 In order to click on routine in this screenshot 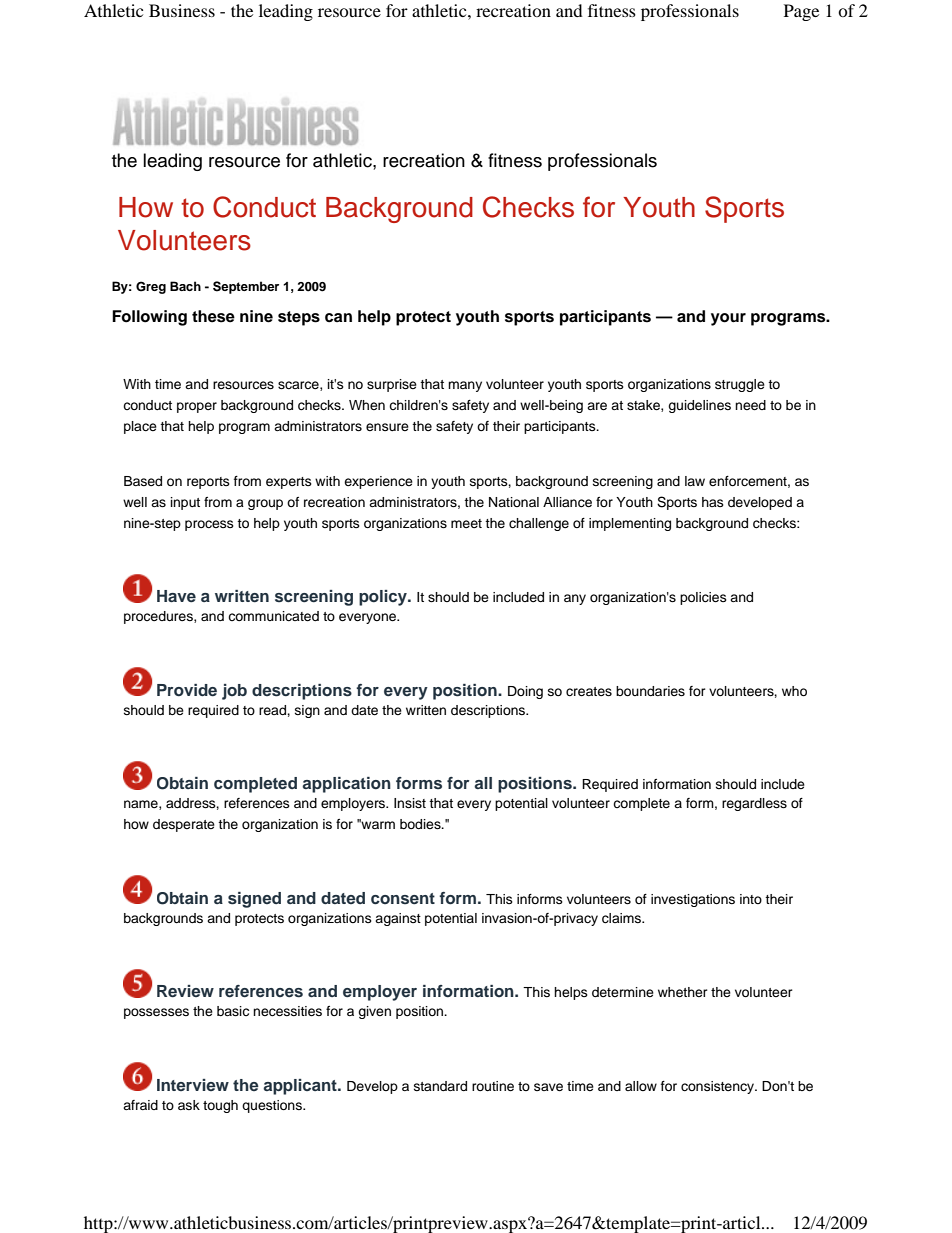, I will do `click(493, 1086)`.
